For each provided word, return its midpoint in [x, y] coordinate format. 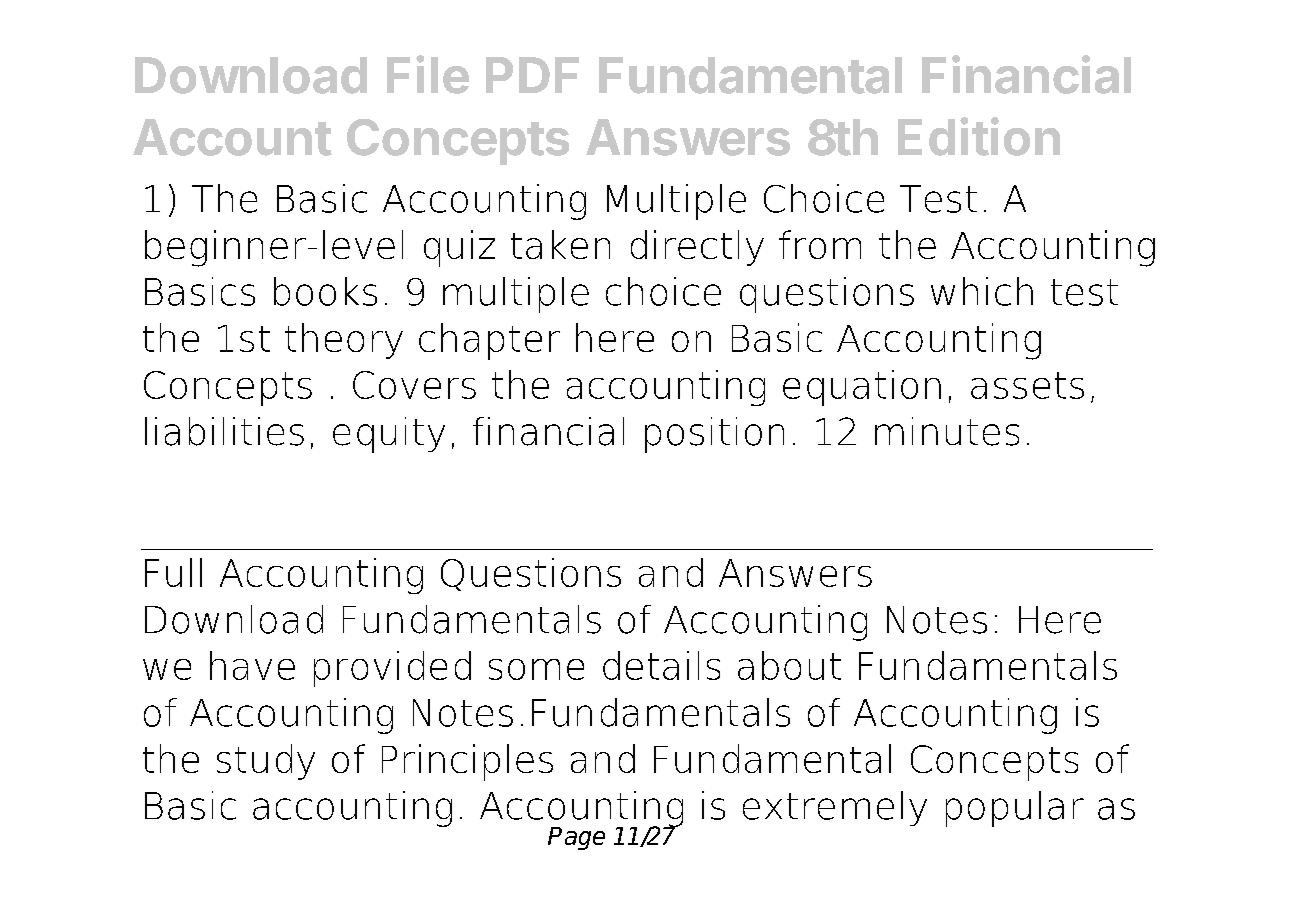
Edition [979, 136]
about [789, 665]
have [252, 665]
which [982, 291]
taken [560, 244]
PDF [532, 75]
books [325, 291]
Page [576, 838]
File [428, 74]
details [661, 665]
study [266, 762]
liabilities [224, 431]
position [714, 435]
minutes [947, 431]
